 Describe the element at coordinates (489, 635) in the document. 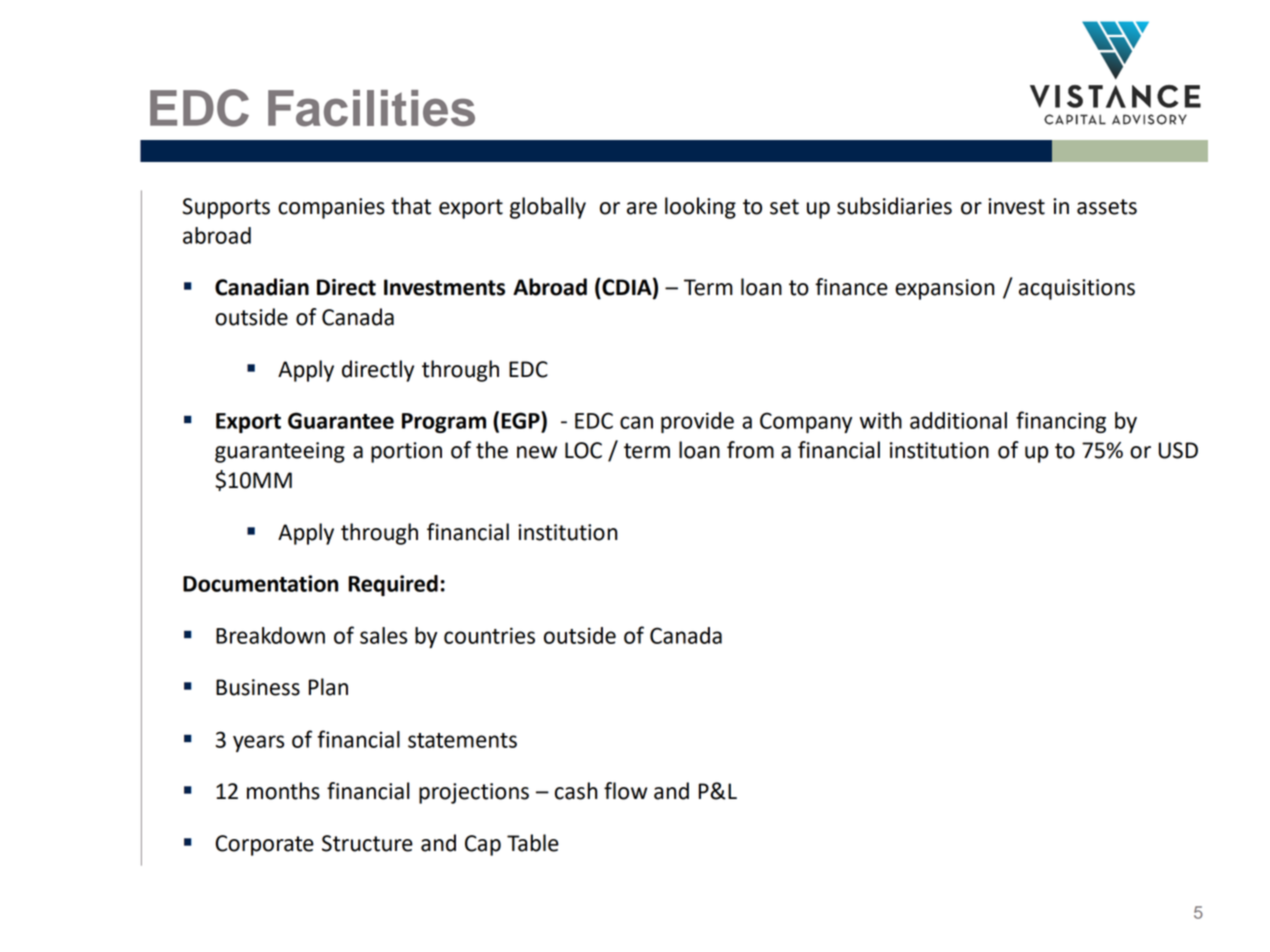

I see `countries` at that location.
